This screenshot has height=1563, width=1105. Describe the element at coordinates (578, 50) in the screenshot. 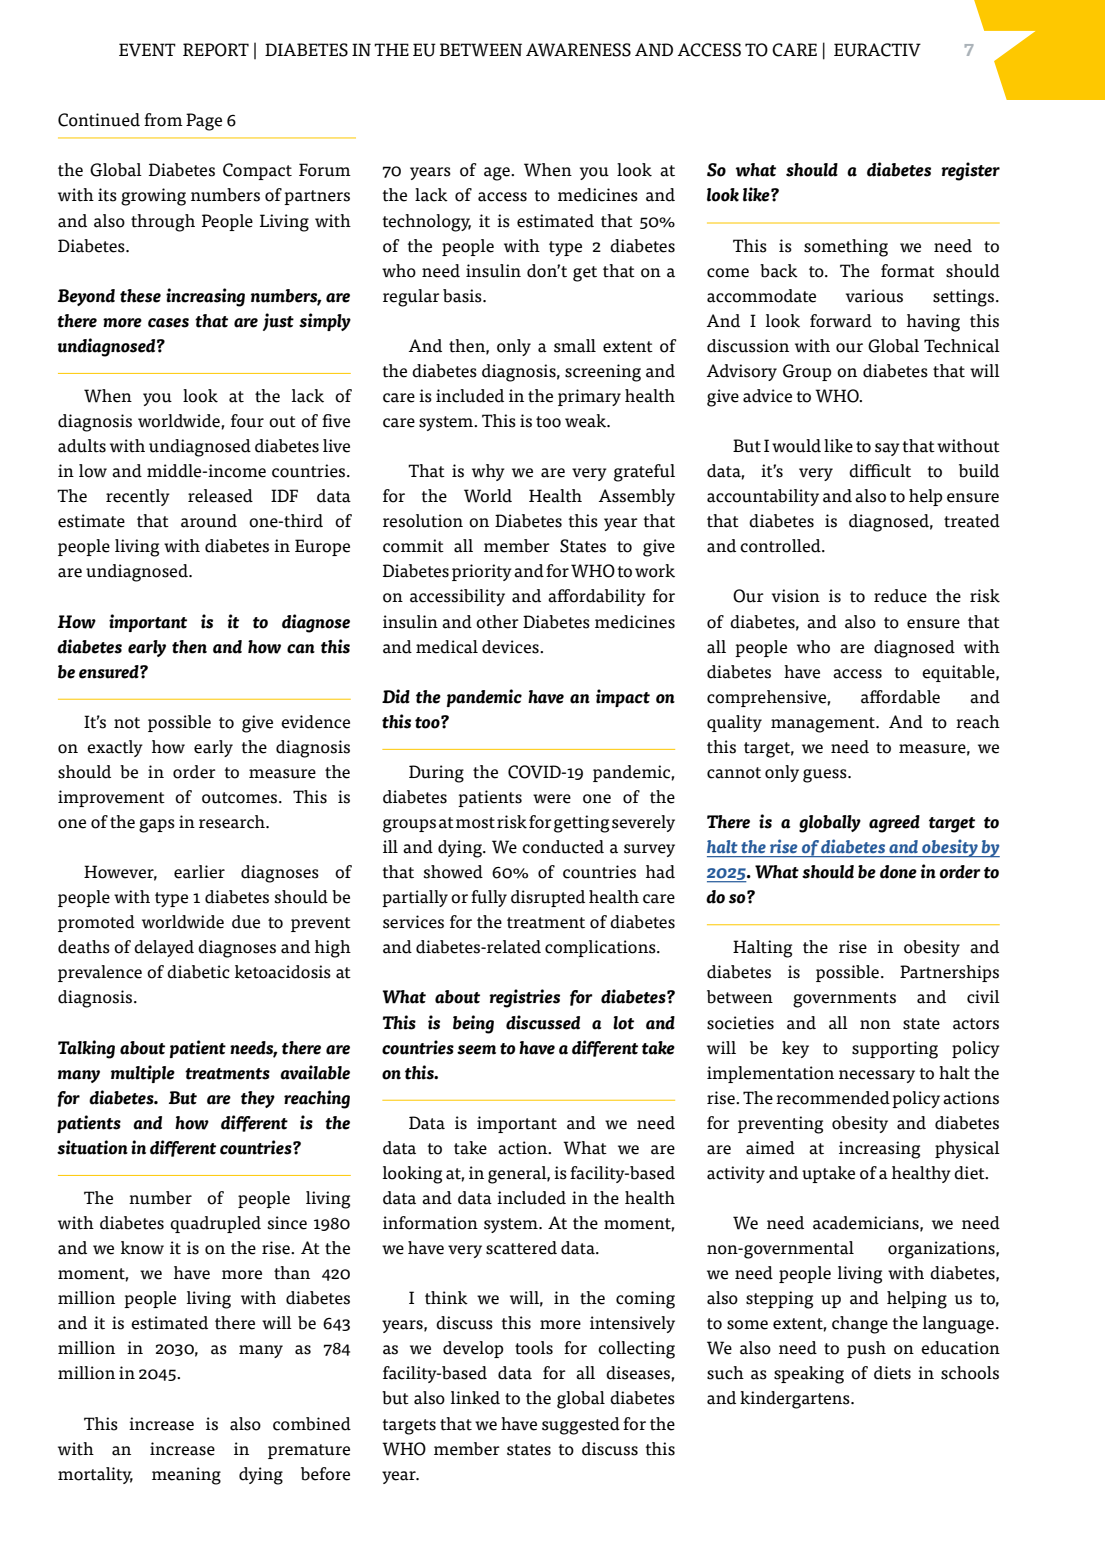

I see `AWARENESS` at that location.
